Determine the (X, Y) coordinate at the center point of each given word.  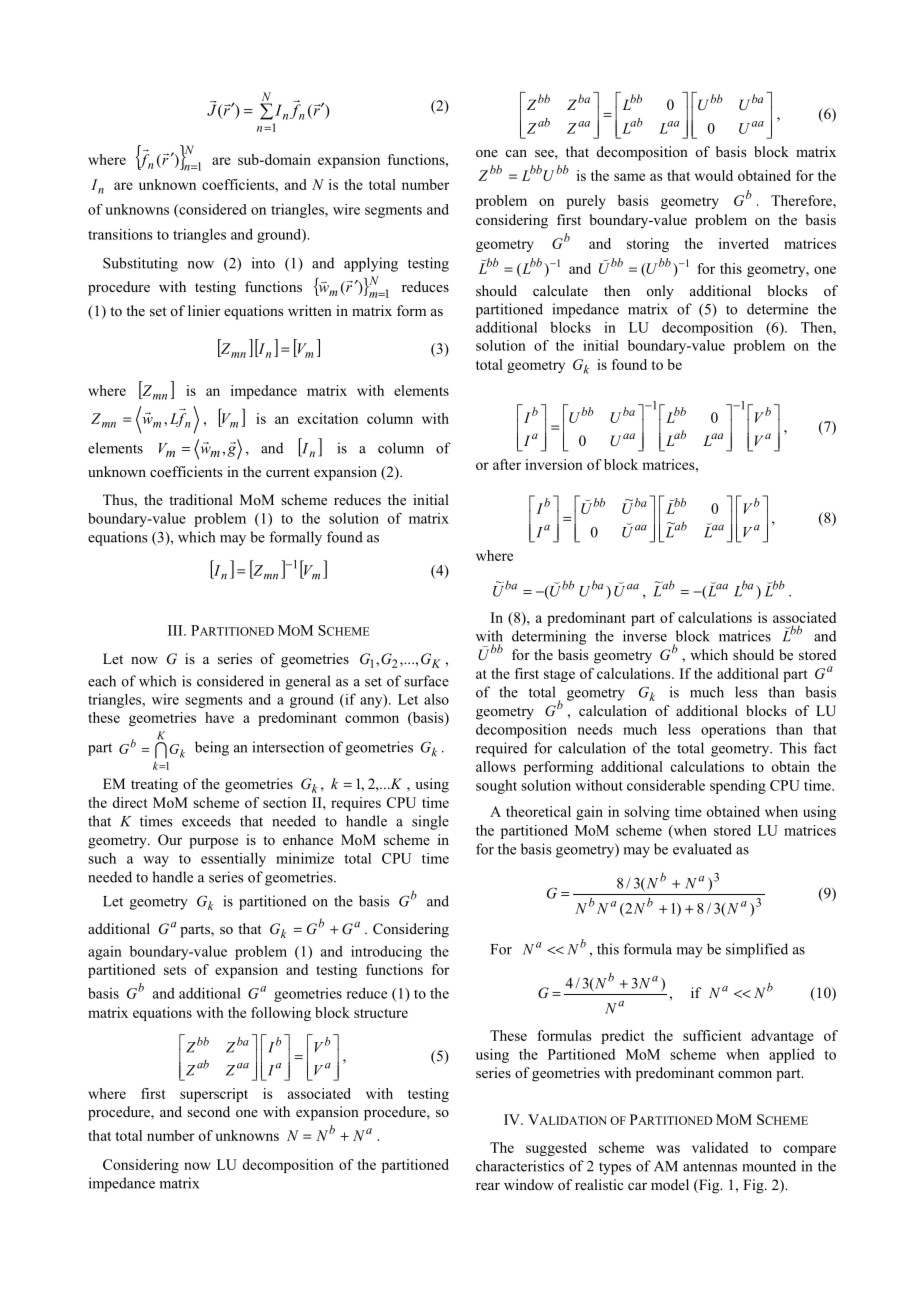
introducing (386, 953)
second (208, 1111)
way (156, 861)
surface (426, 681)
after (507, 464)
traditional (201, 499)
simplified (757, 950)
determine (777, 309)
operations (733, 731)
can (516, 153)
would (714, 175)
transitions (120, 234)
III (176, 630)
